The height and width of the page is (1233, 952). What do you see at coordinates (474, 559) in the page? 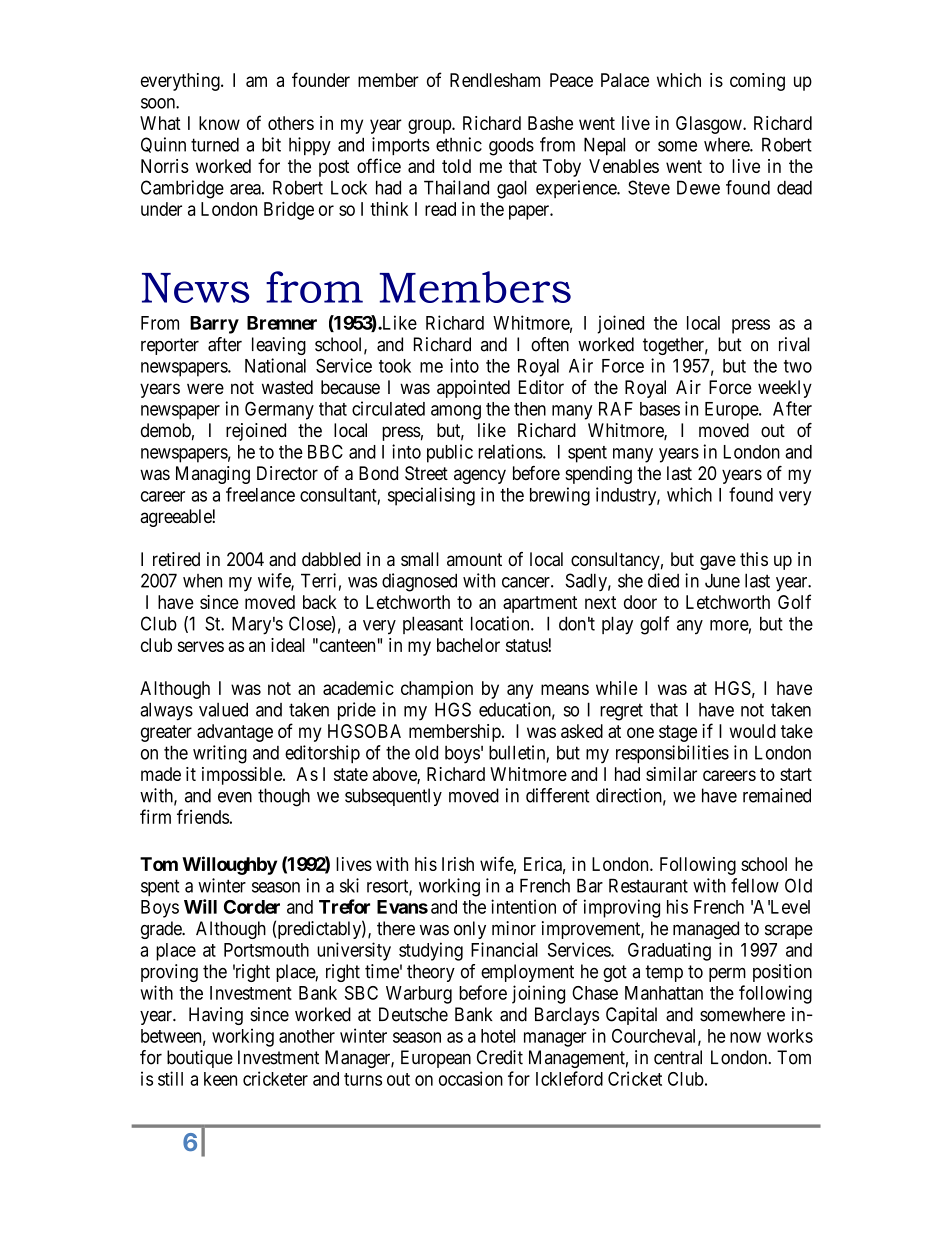
I see `amount` at bounding box center [474, 559].
